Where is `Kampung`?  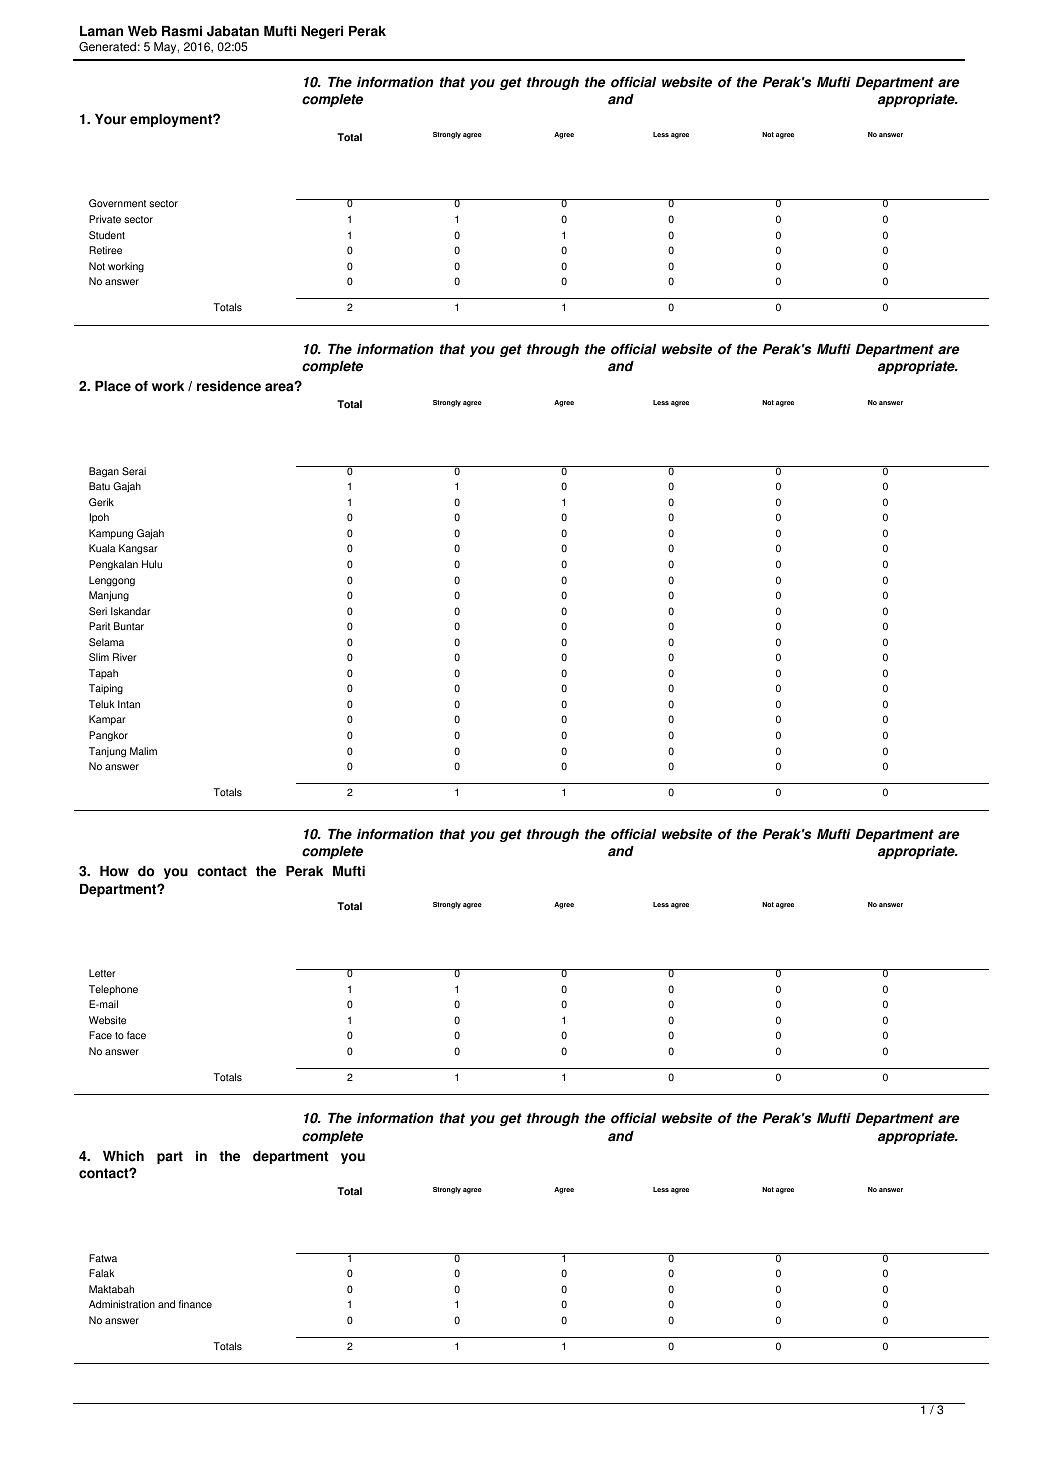 Kampung is located at coordinates (111, 534).
